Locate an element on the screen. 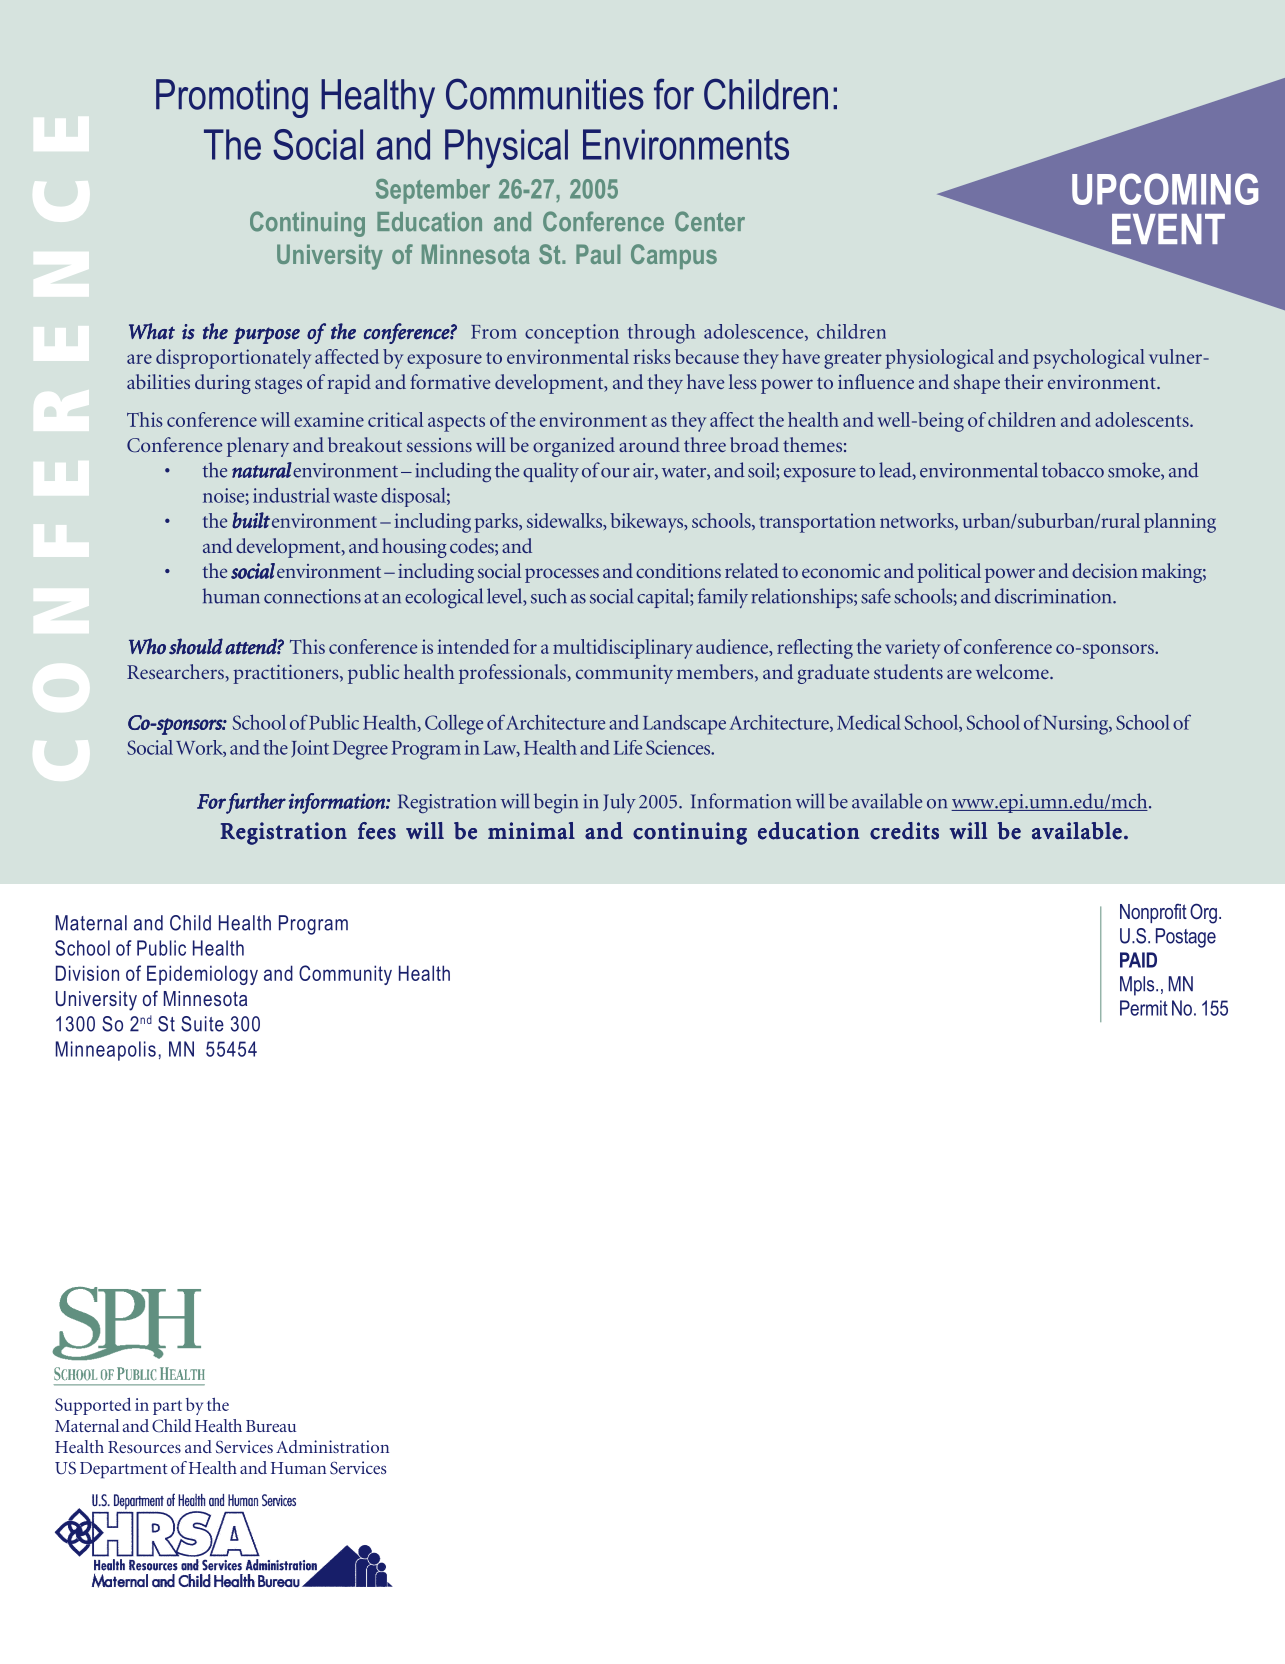 The height and width of the screenshot is (1664, 1285). Bureau is located at coordinates (271, 1426).
